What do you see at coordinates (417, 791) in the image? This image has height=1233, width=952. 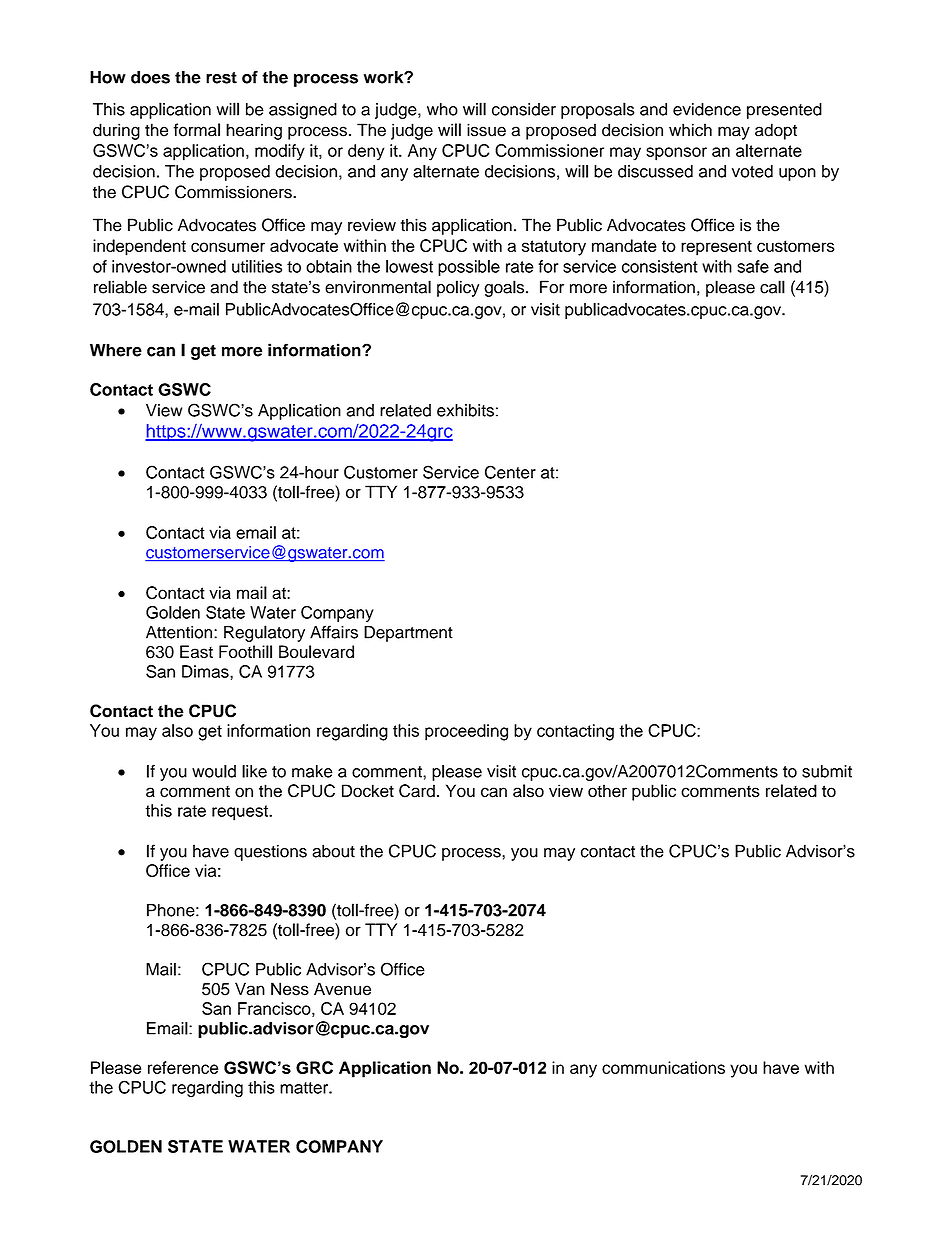 I see `Card` at bounding box center [417, 791].
